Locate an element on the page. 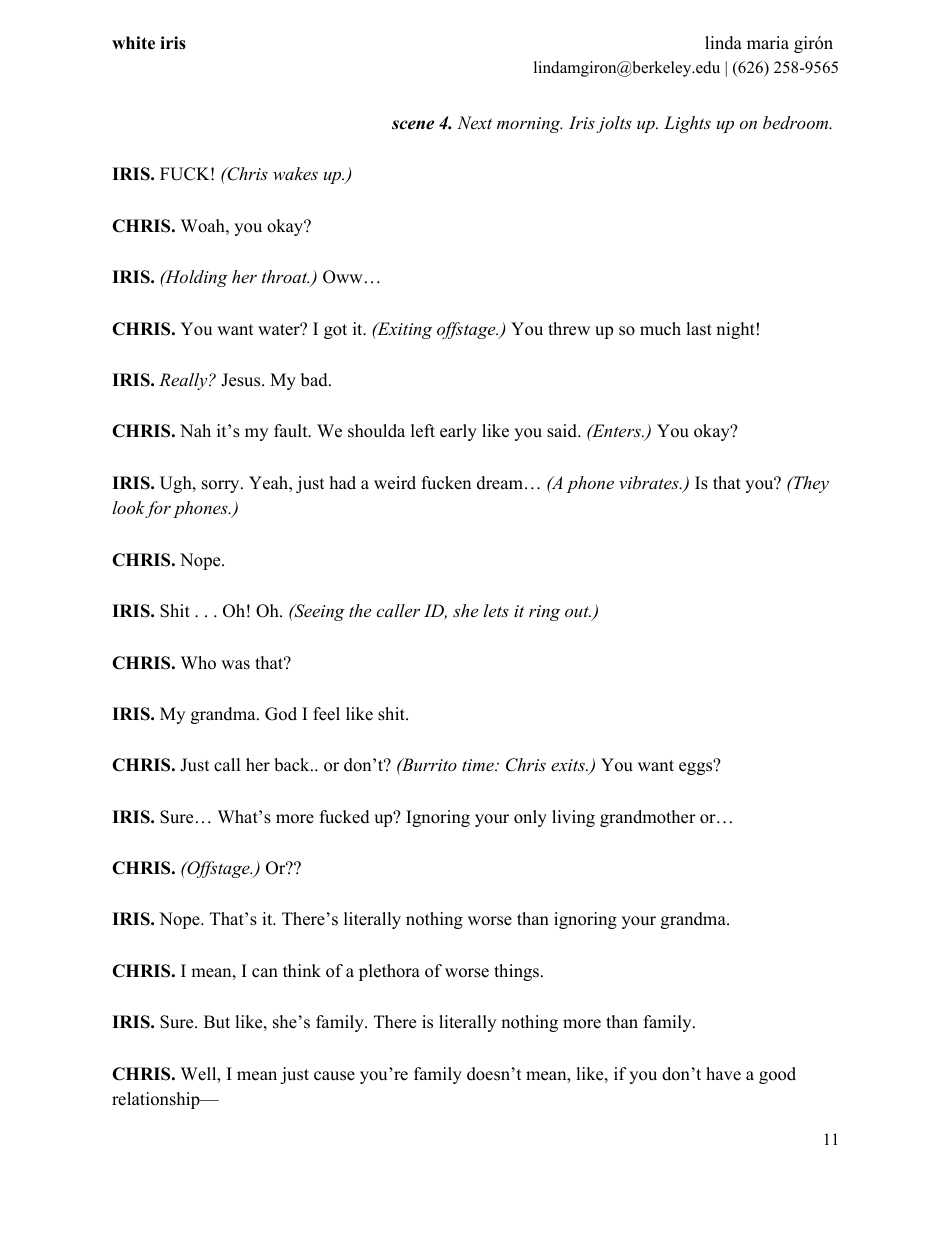 The height and width of the document is (1233, 952). They is located at coordinates (810, 484).
